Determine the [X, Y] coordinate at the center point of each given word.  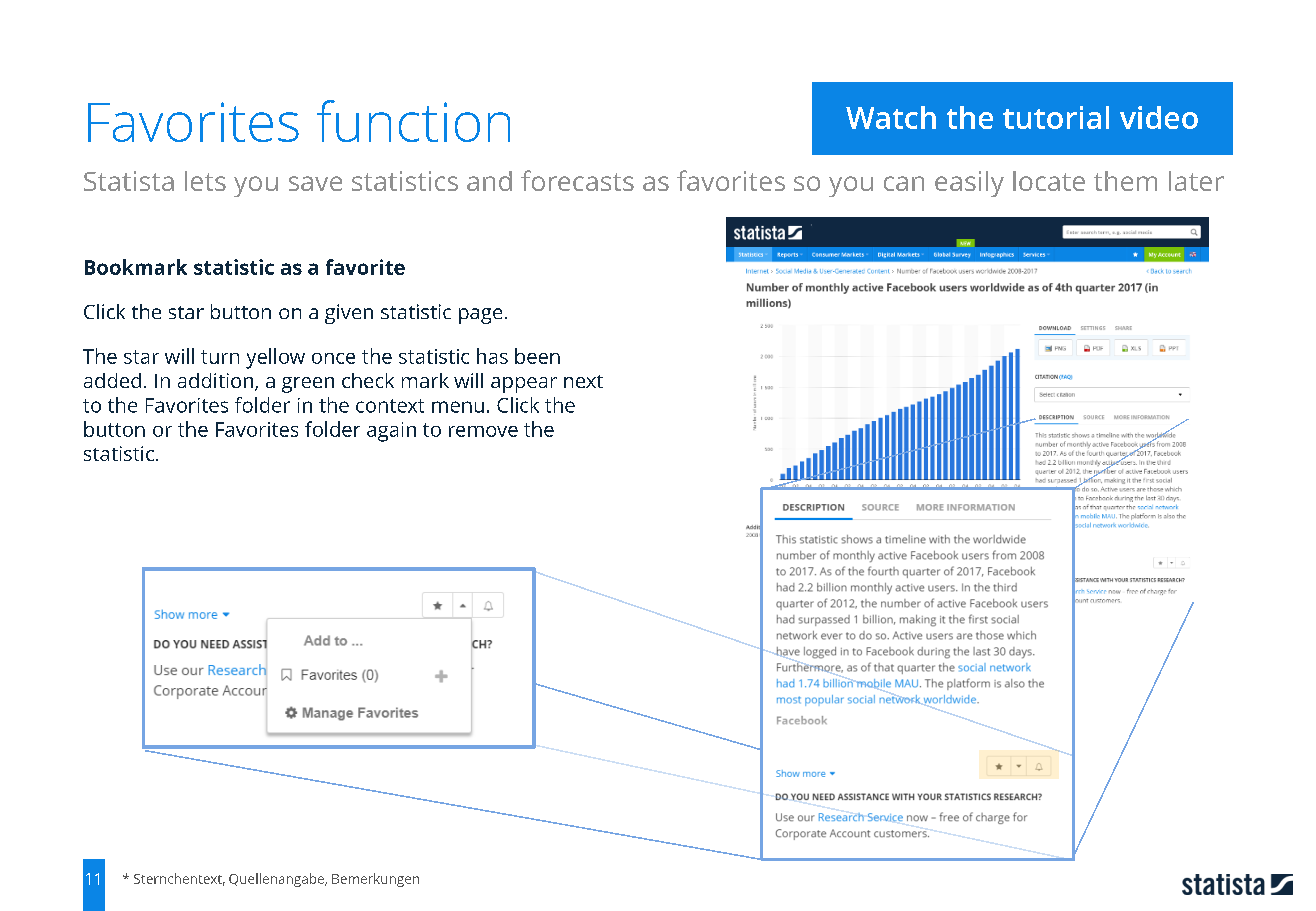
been [537, 356]
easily [969, 184]
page [480, 316]
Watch [891, 117]
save [315, 183]
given [349, 314]
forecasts [577, 180]
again [391, 432]
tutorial [1056, 117]
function [413, 121]
